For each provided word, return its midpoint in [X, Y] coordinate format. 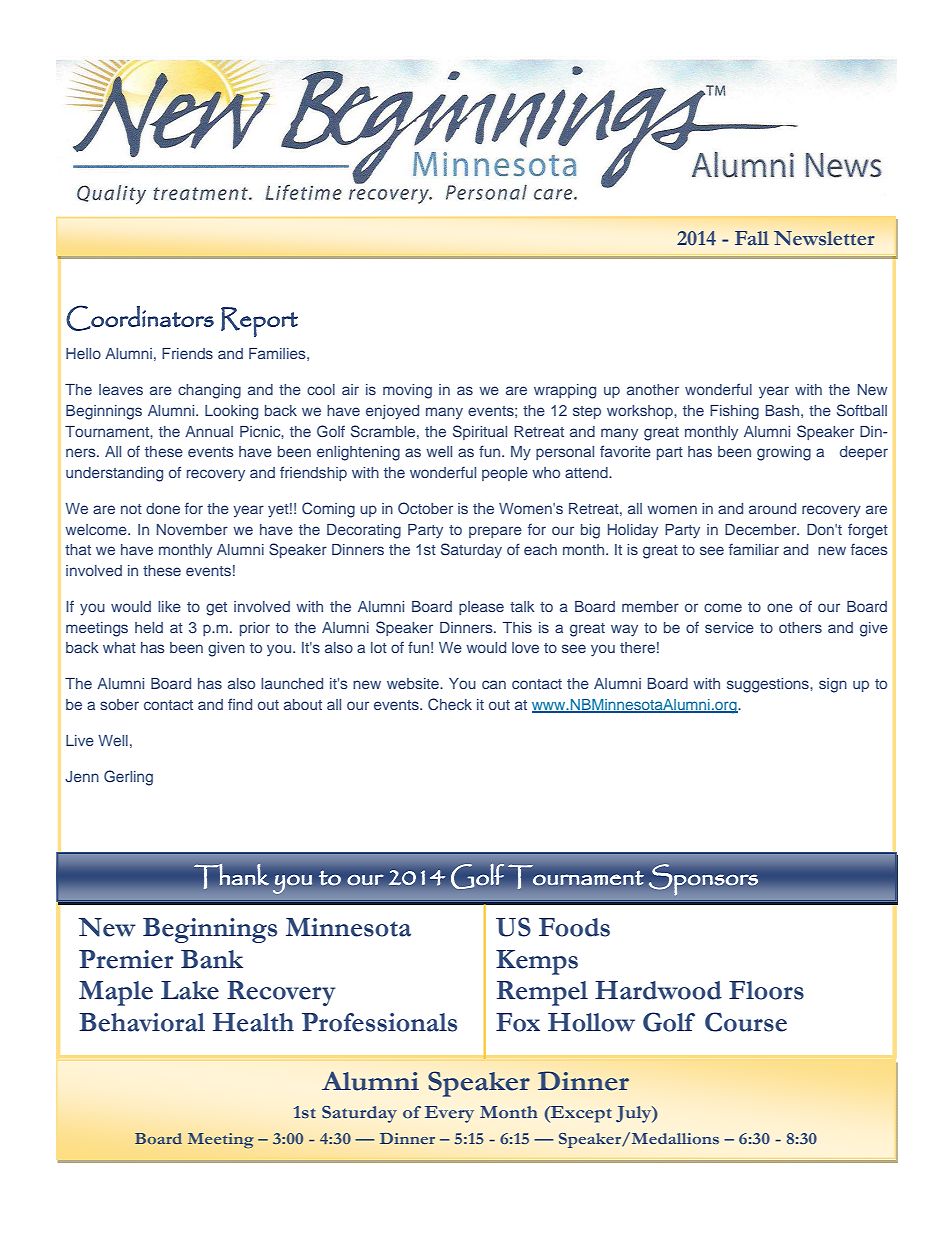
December [762, 529]
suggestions [769, 685]
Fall [752, 238]
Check [450, 704]
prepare [495, 532]
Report [259, 322]
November [192, 529]
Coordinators [140, 318]
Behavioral [142, 1022]
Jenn [82, 776]
